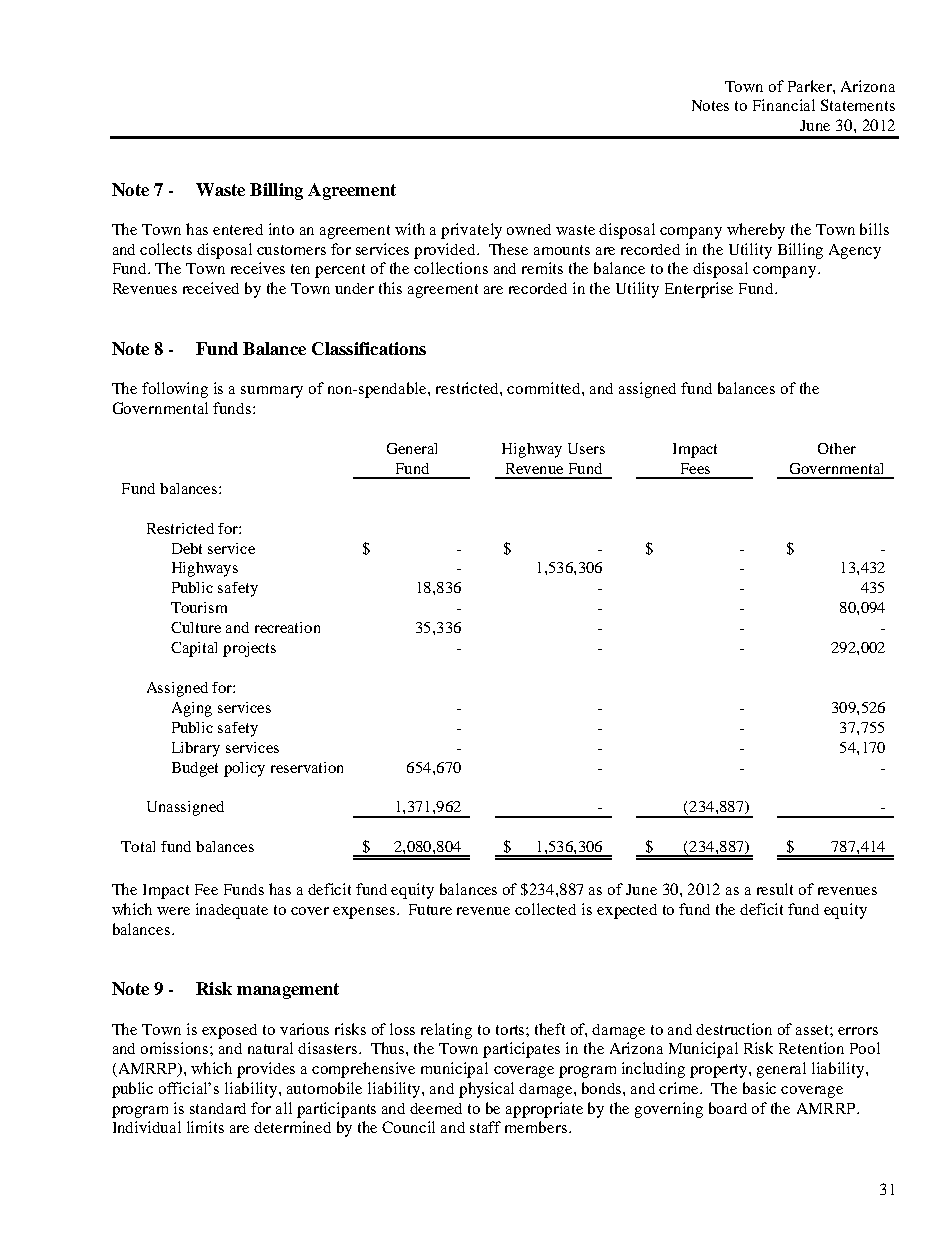 This page has height=1233, width=952. Describe the element at coordinates (695, 468) in the page. I see `Fees` at that location.
